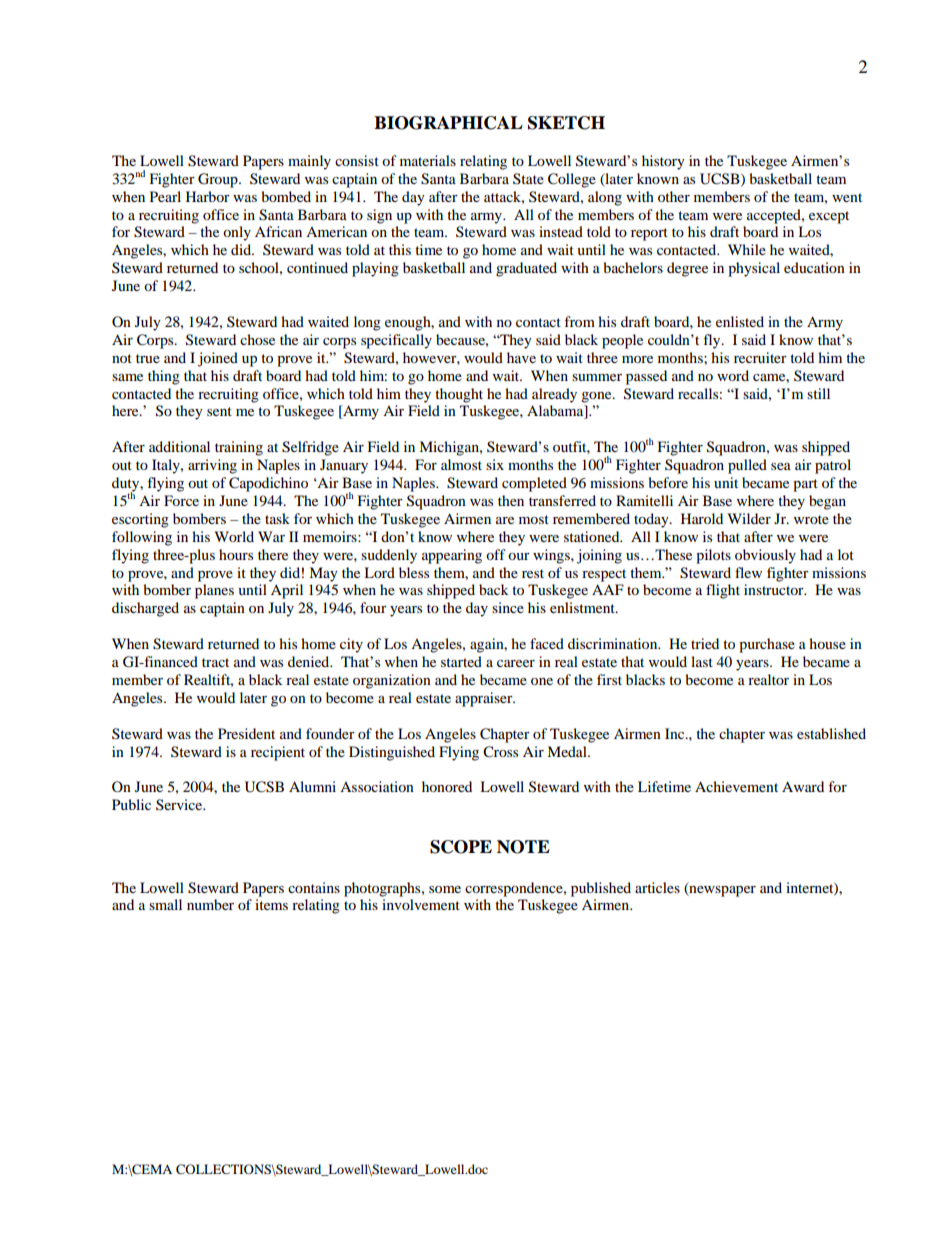 The height and width of the screenshot is (1233, 952). Describe the element at coordinates (511, 500) in the screenshot. I see `then` at that location.
